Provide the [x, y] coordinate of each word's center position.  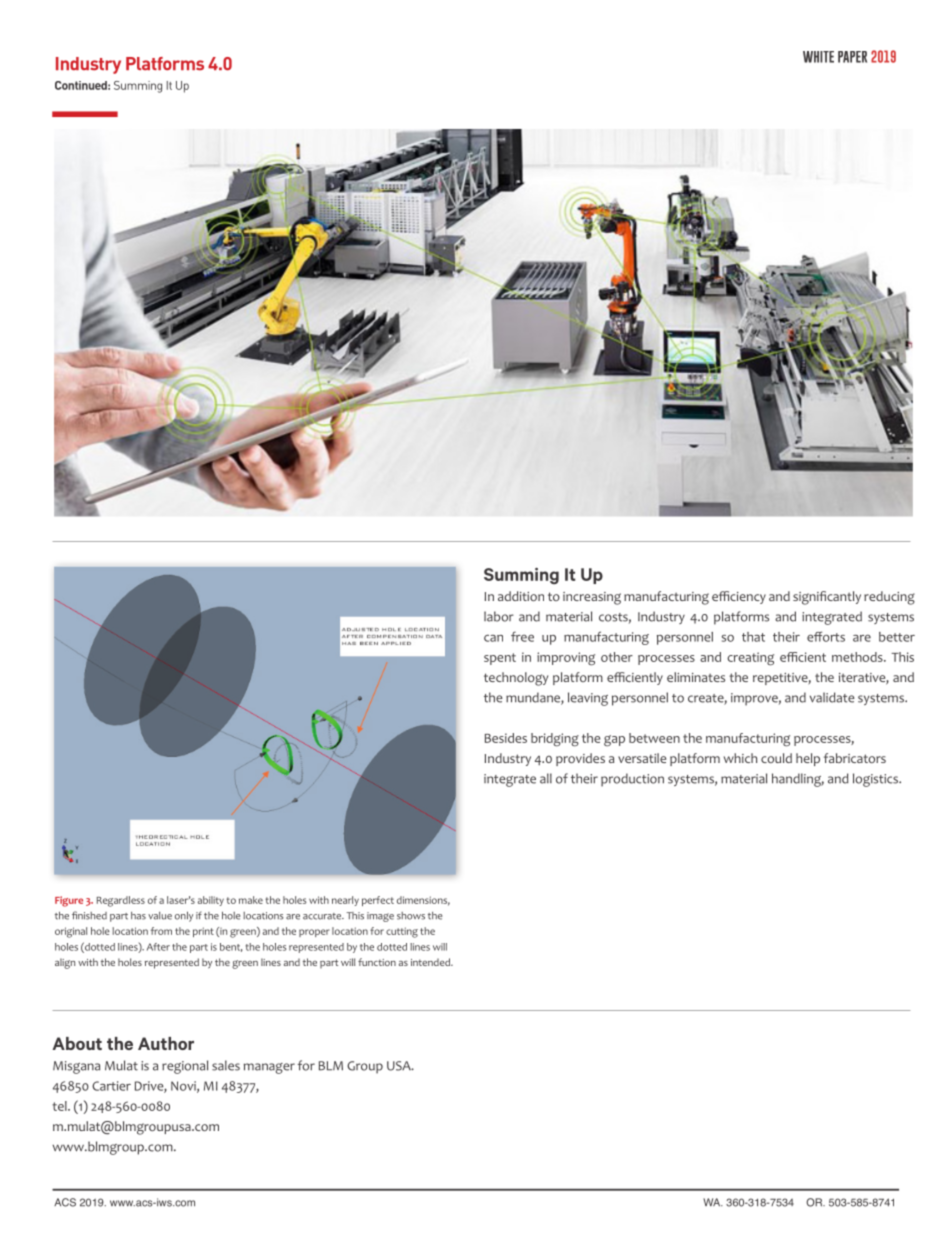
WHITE [818, 57]
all [546, 778]
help [808, 759]
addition [521, 596]
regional [185, 1067]
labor [499, 616]
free [522, 636]
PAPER [852, 57]
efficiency [739, 597]
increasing [592, 598]
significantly [827, 598]
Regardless [121, 901]
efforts [826, 636]
